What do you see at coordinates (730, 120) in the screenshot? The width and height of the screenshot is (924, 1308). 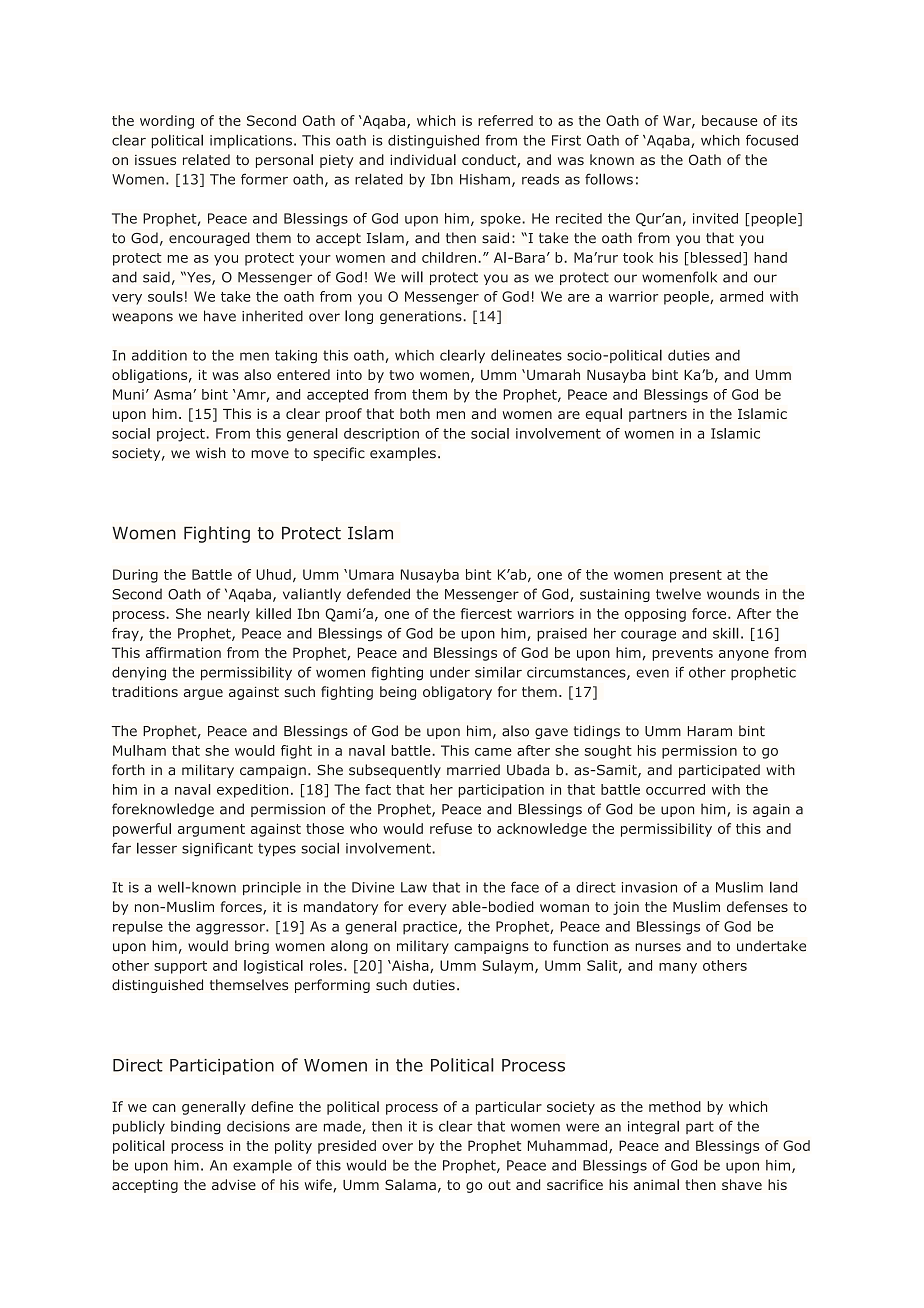 I see `because` at bounding box center [730, 120].
